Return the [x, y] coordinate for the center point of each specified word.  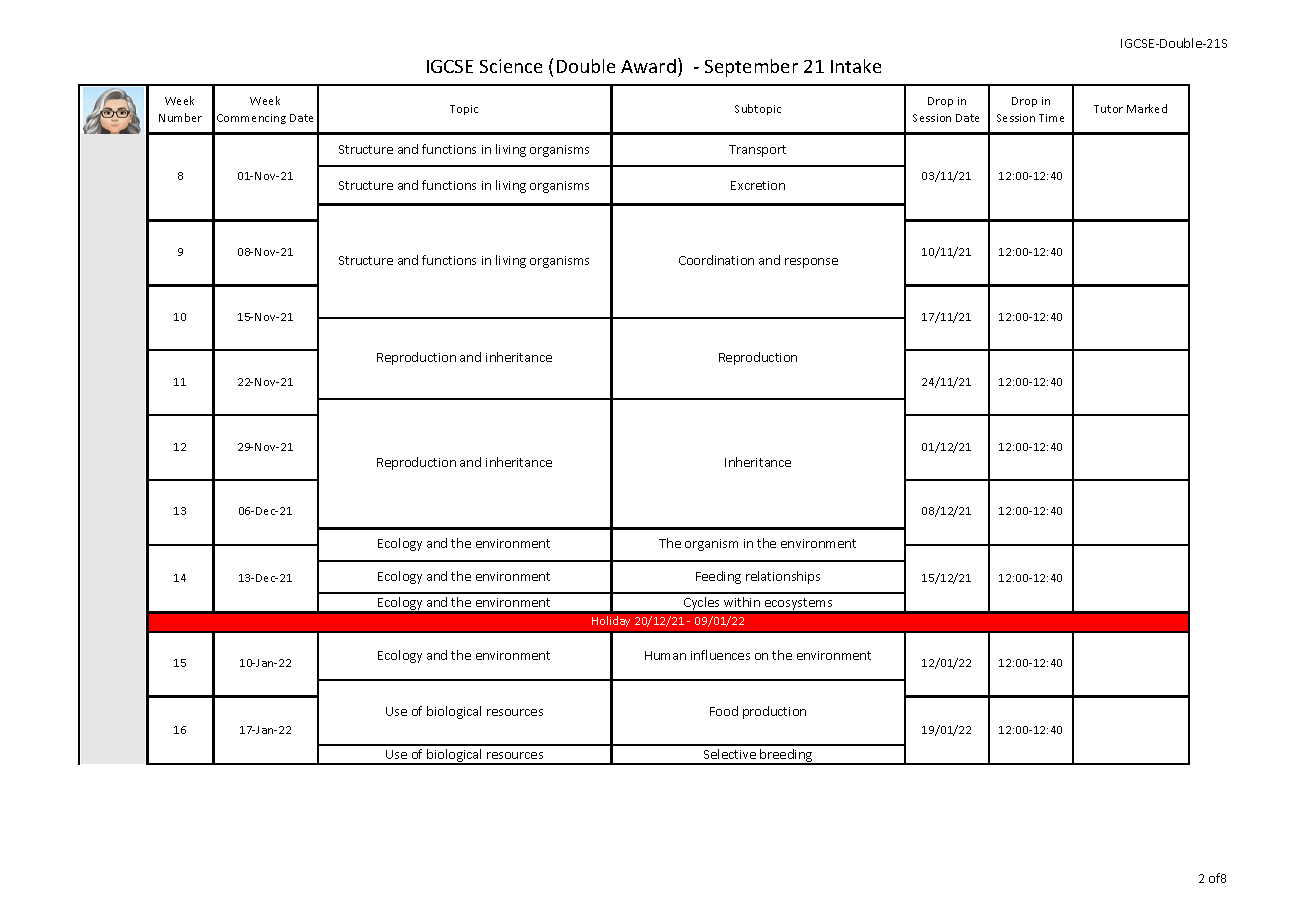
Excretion [758, 185]
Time [1051, 118]
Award [648, 66]
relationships [783, 577]
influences [720, 655]
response [811, 263]
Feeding [718, 577]
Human [665, 655]
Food [724, 711]
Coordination [716, 260]
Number [180, 117]
